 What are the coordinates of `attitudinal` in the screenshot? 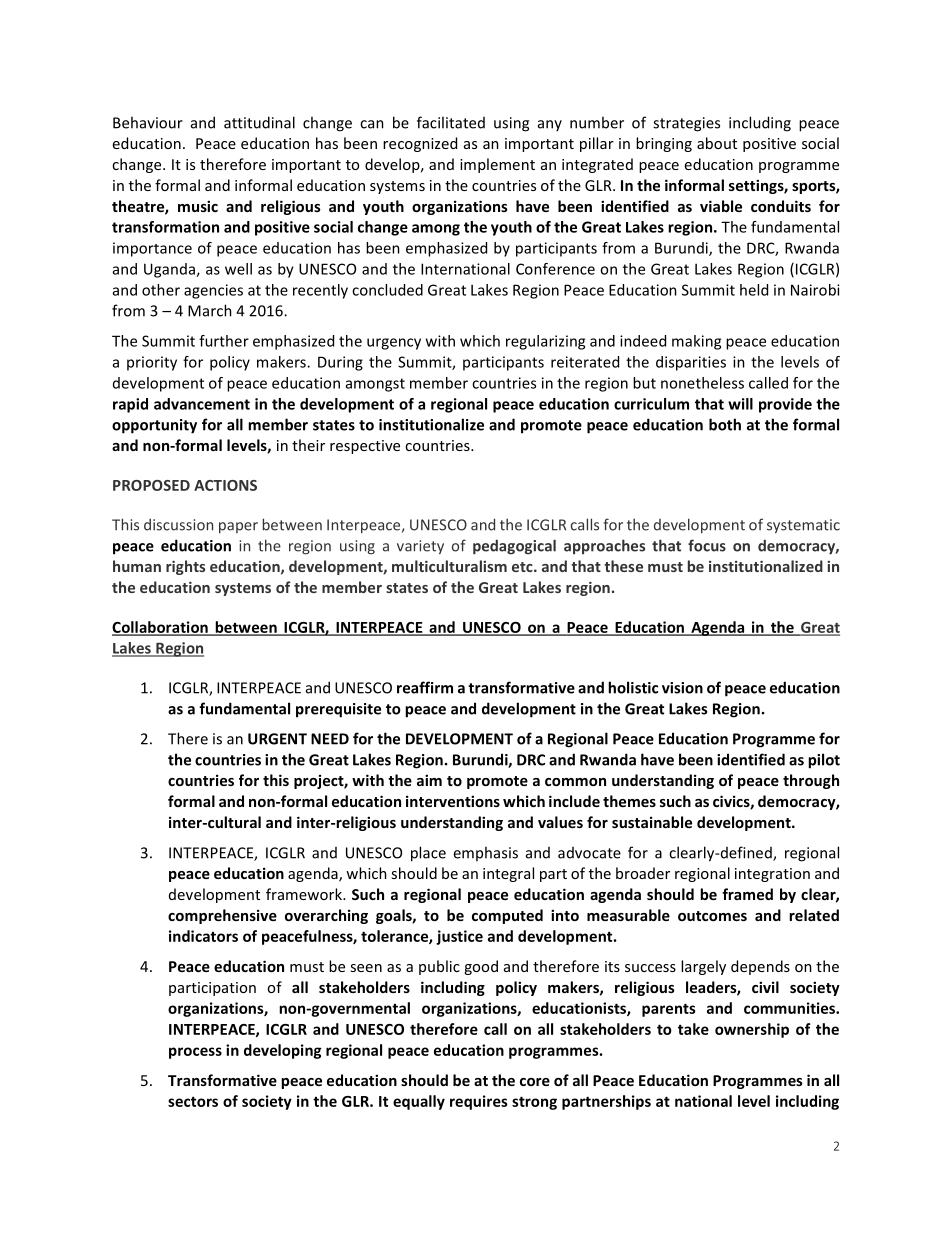 It's located at (259, 122).
